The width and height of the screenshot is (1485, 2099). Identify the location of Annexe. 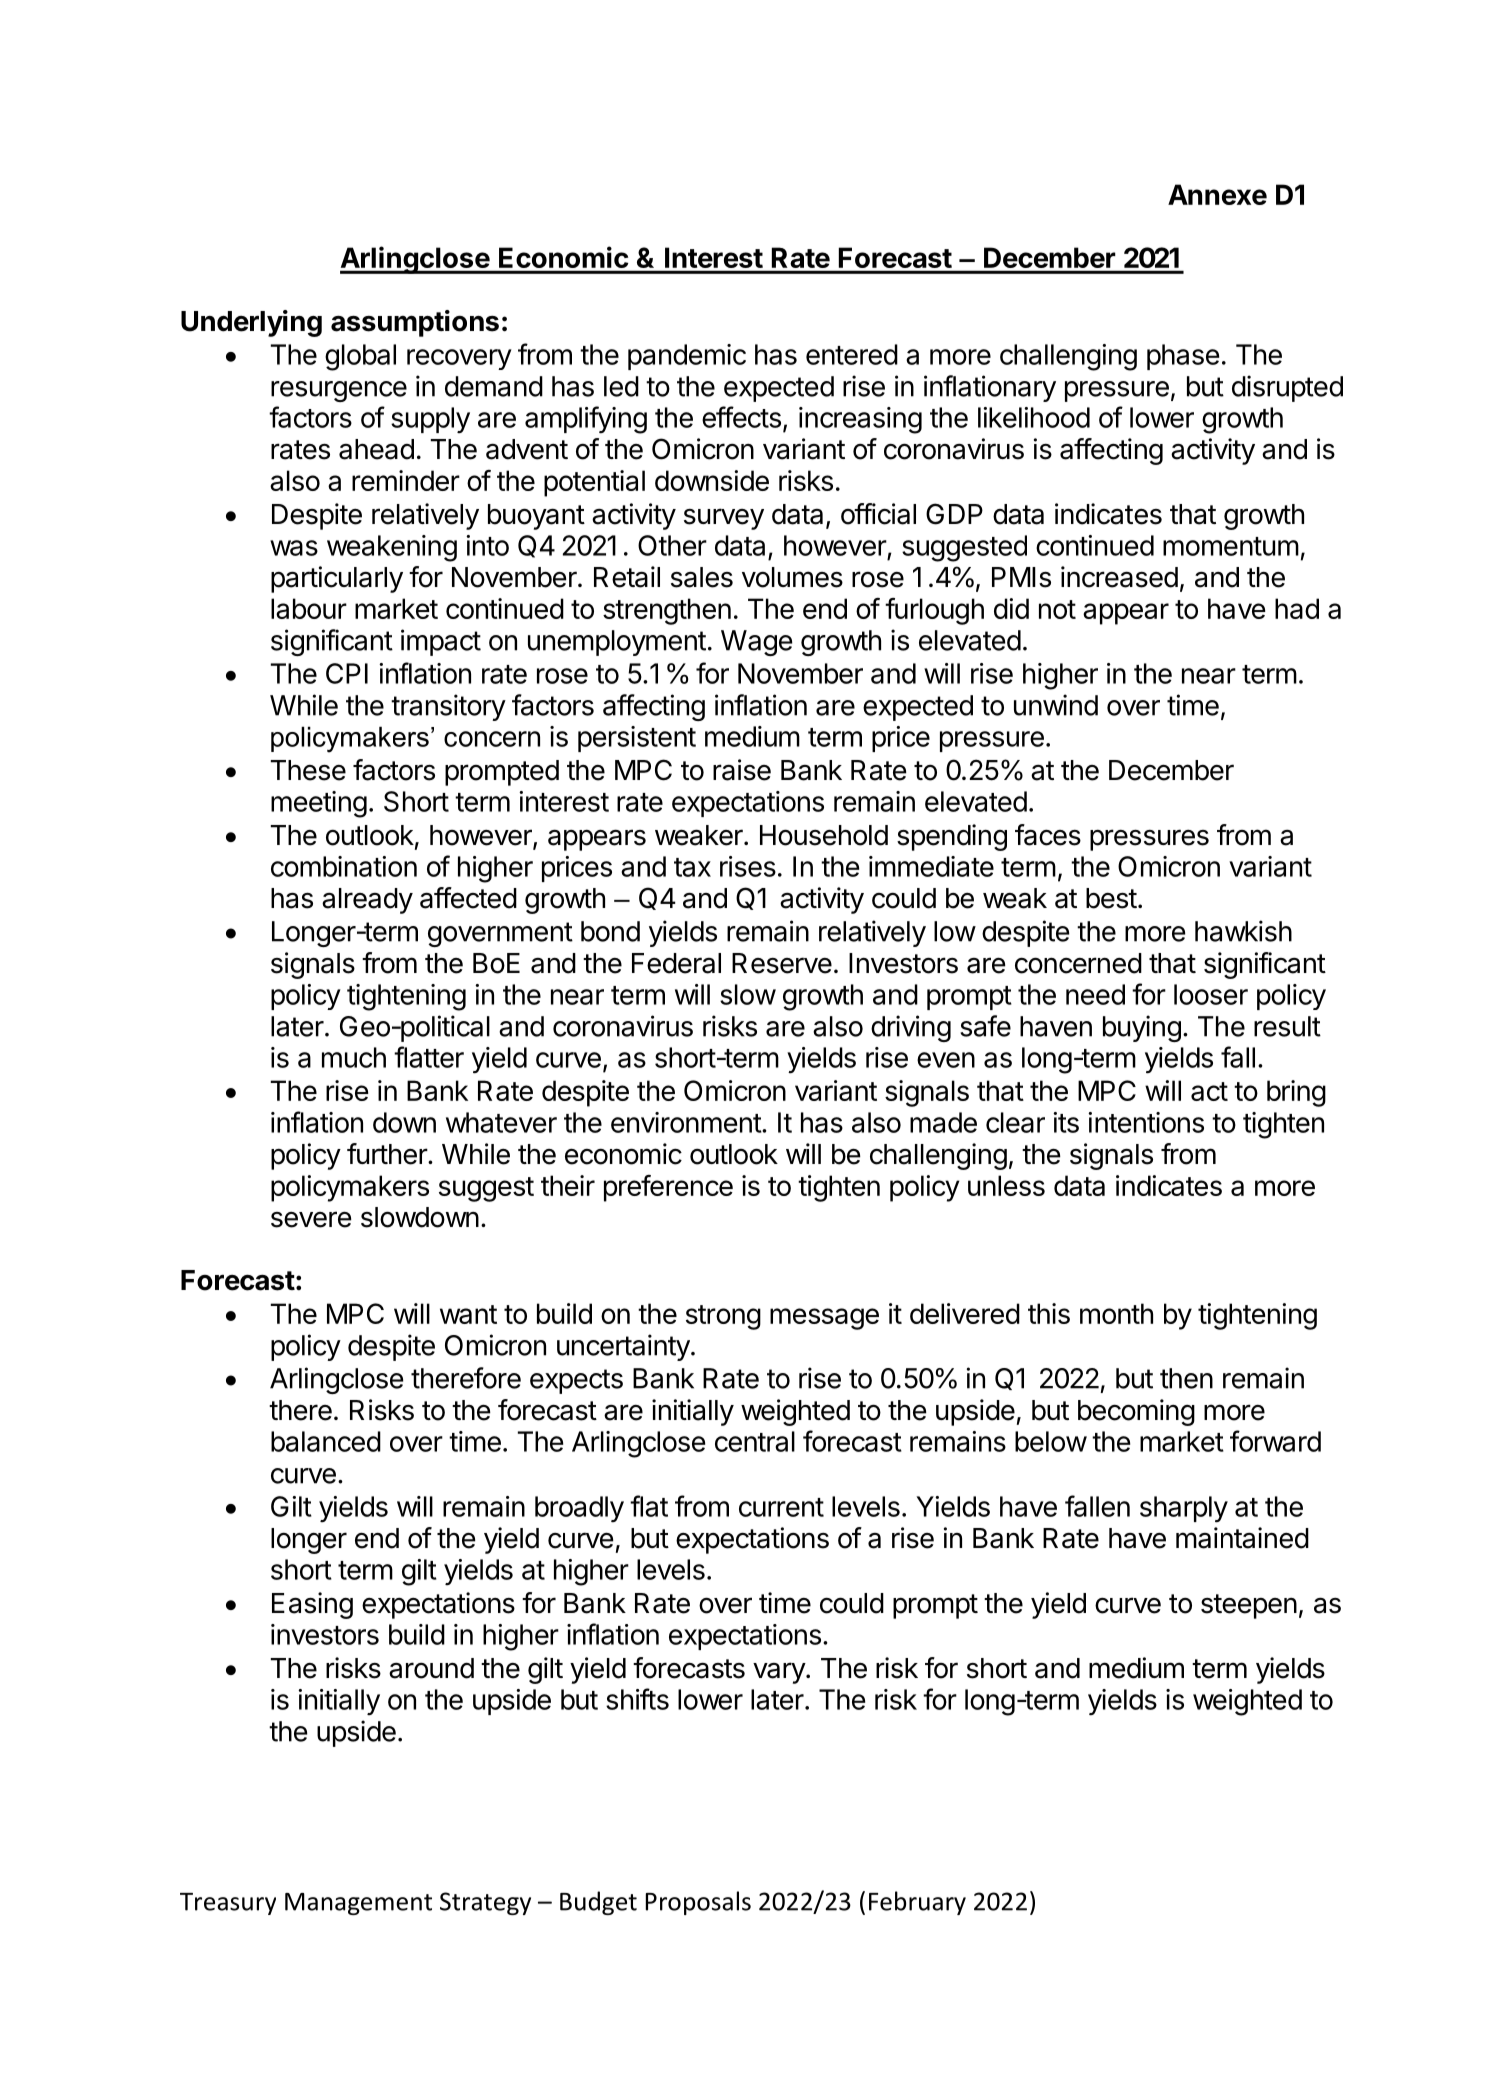
(1217, 194).
